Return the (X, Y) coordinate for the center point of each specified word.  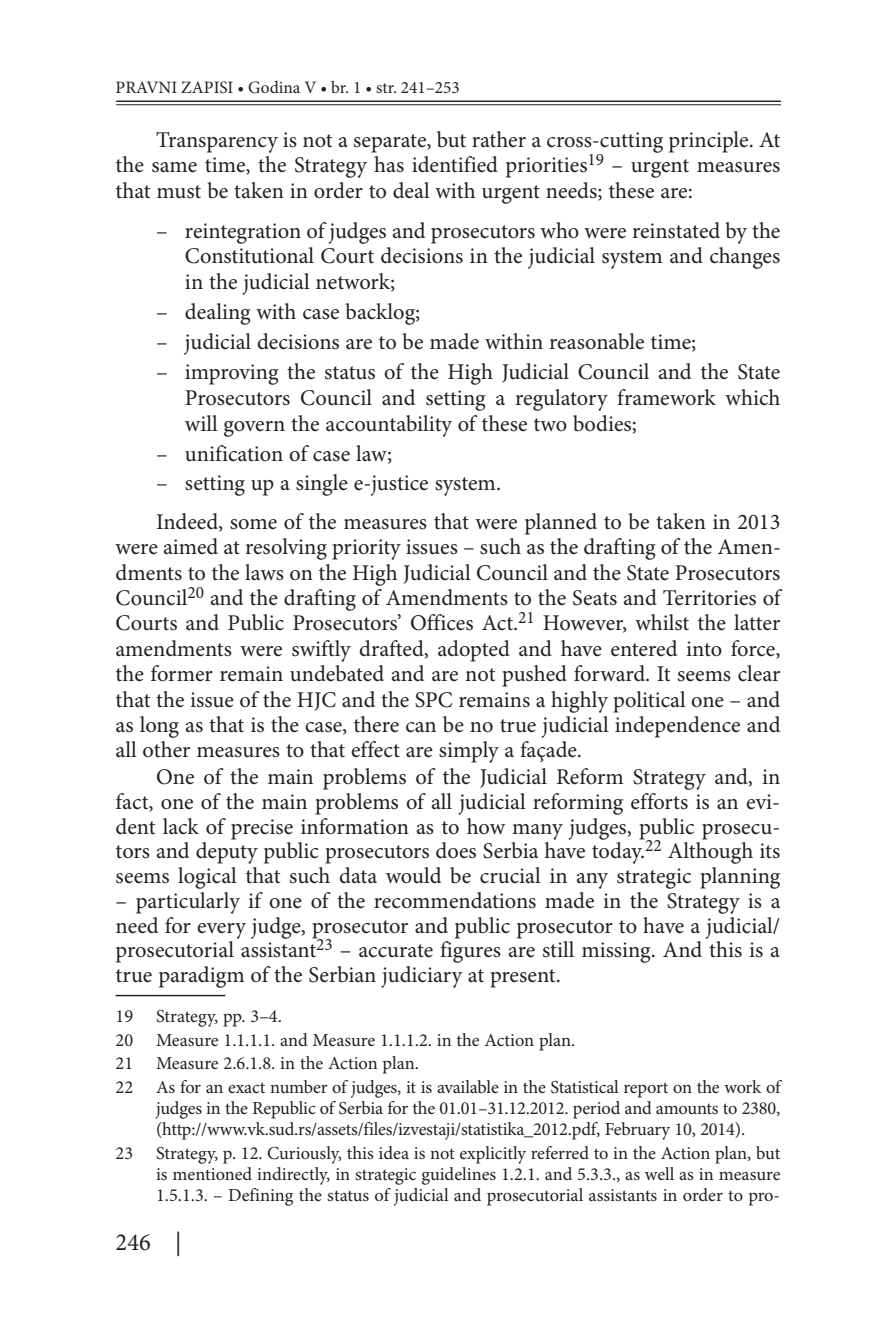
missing (617, 952)
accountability (389, 426)
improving (232, 374)
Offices (442, 622)
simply (469, 752)
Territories (709, 598)
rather (499, 139)
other (166, 749)
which (752, 397)
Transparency (217, 142)
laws (264, 572)
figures (470, 952)
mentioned (212, 1173)
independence (677, 727)
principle (710, 142)
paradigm (201, 977)
